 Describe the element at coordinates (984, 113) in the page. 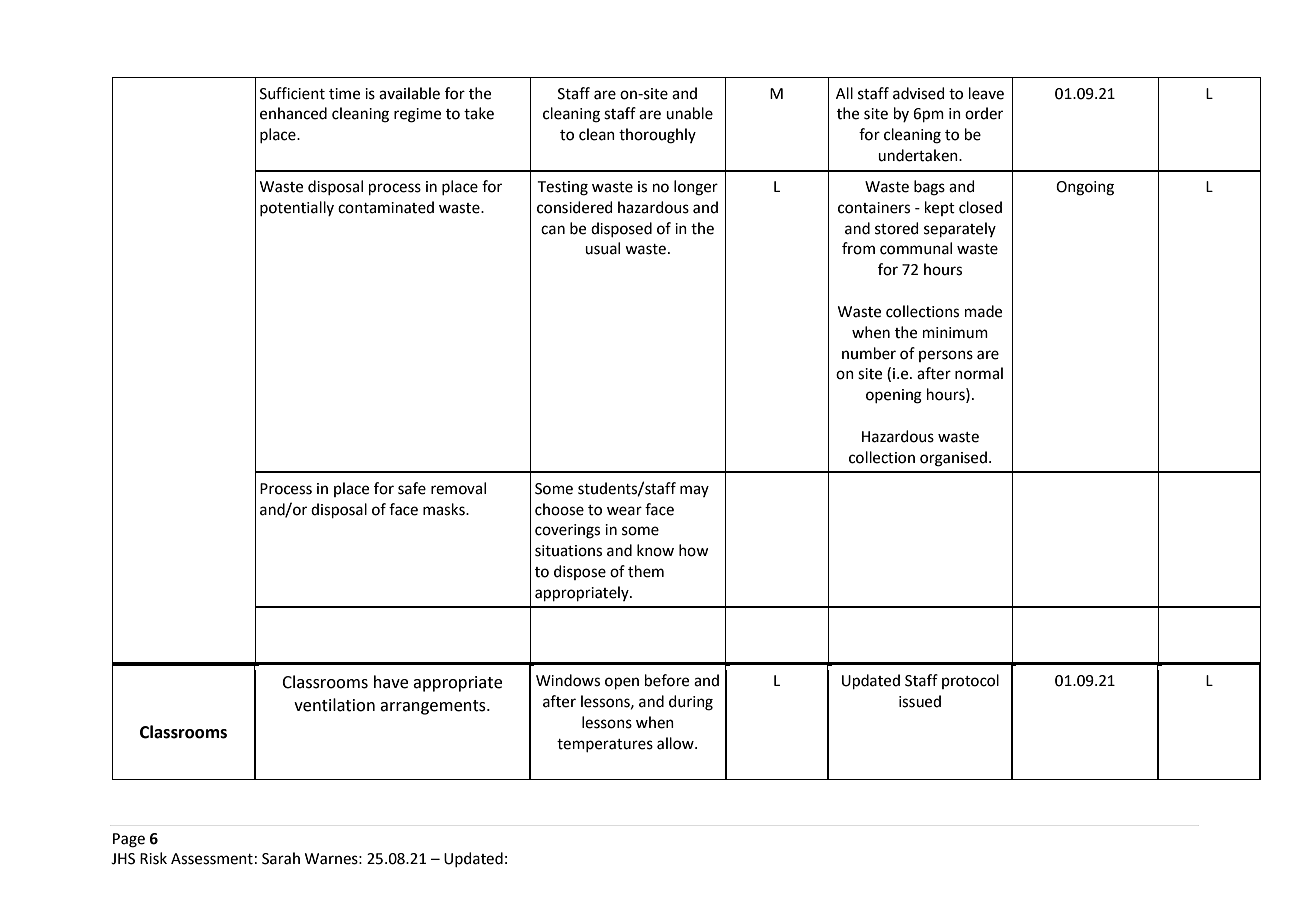

I see `order` at that location.
